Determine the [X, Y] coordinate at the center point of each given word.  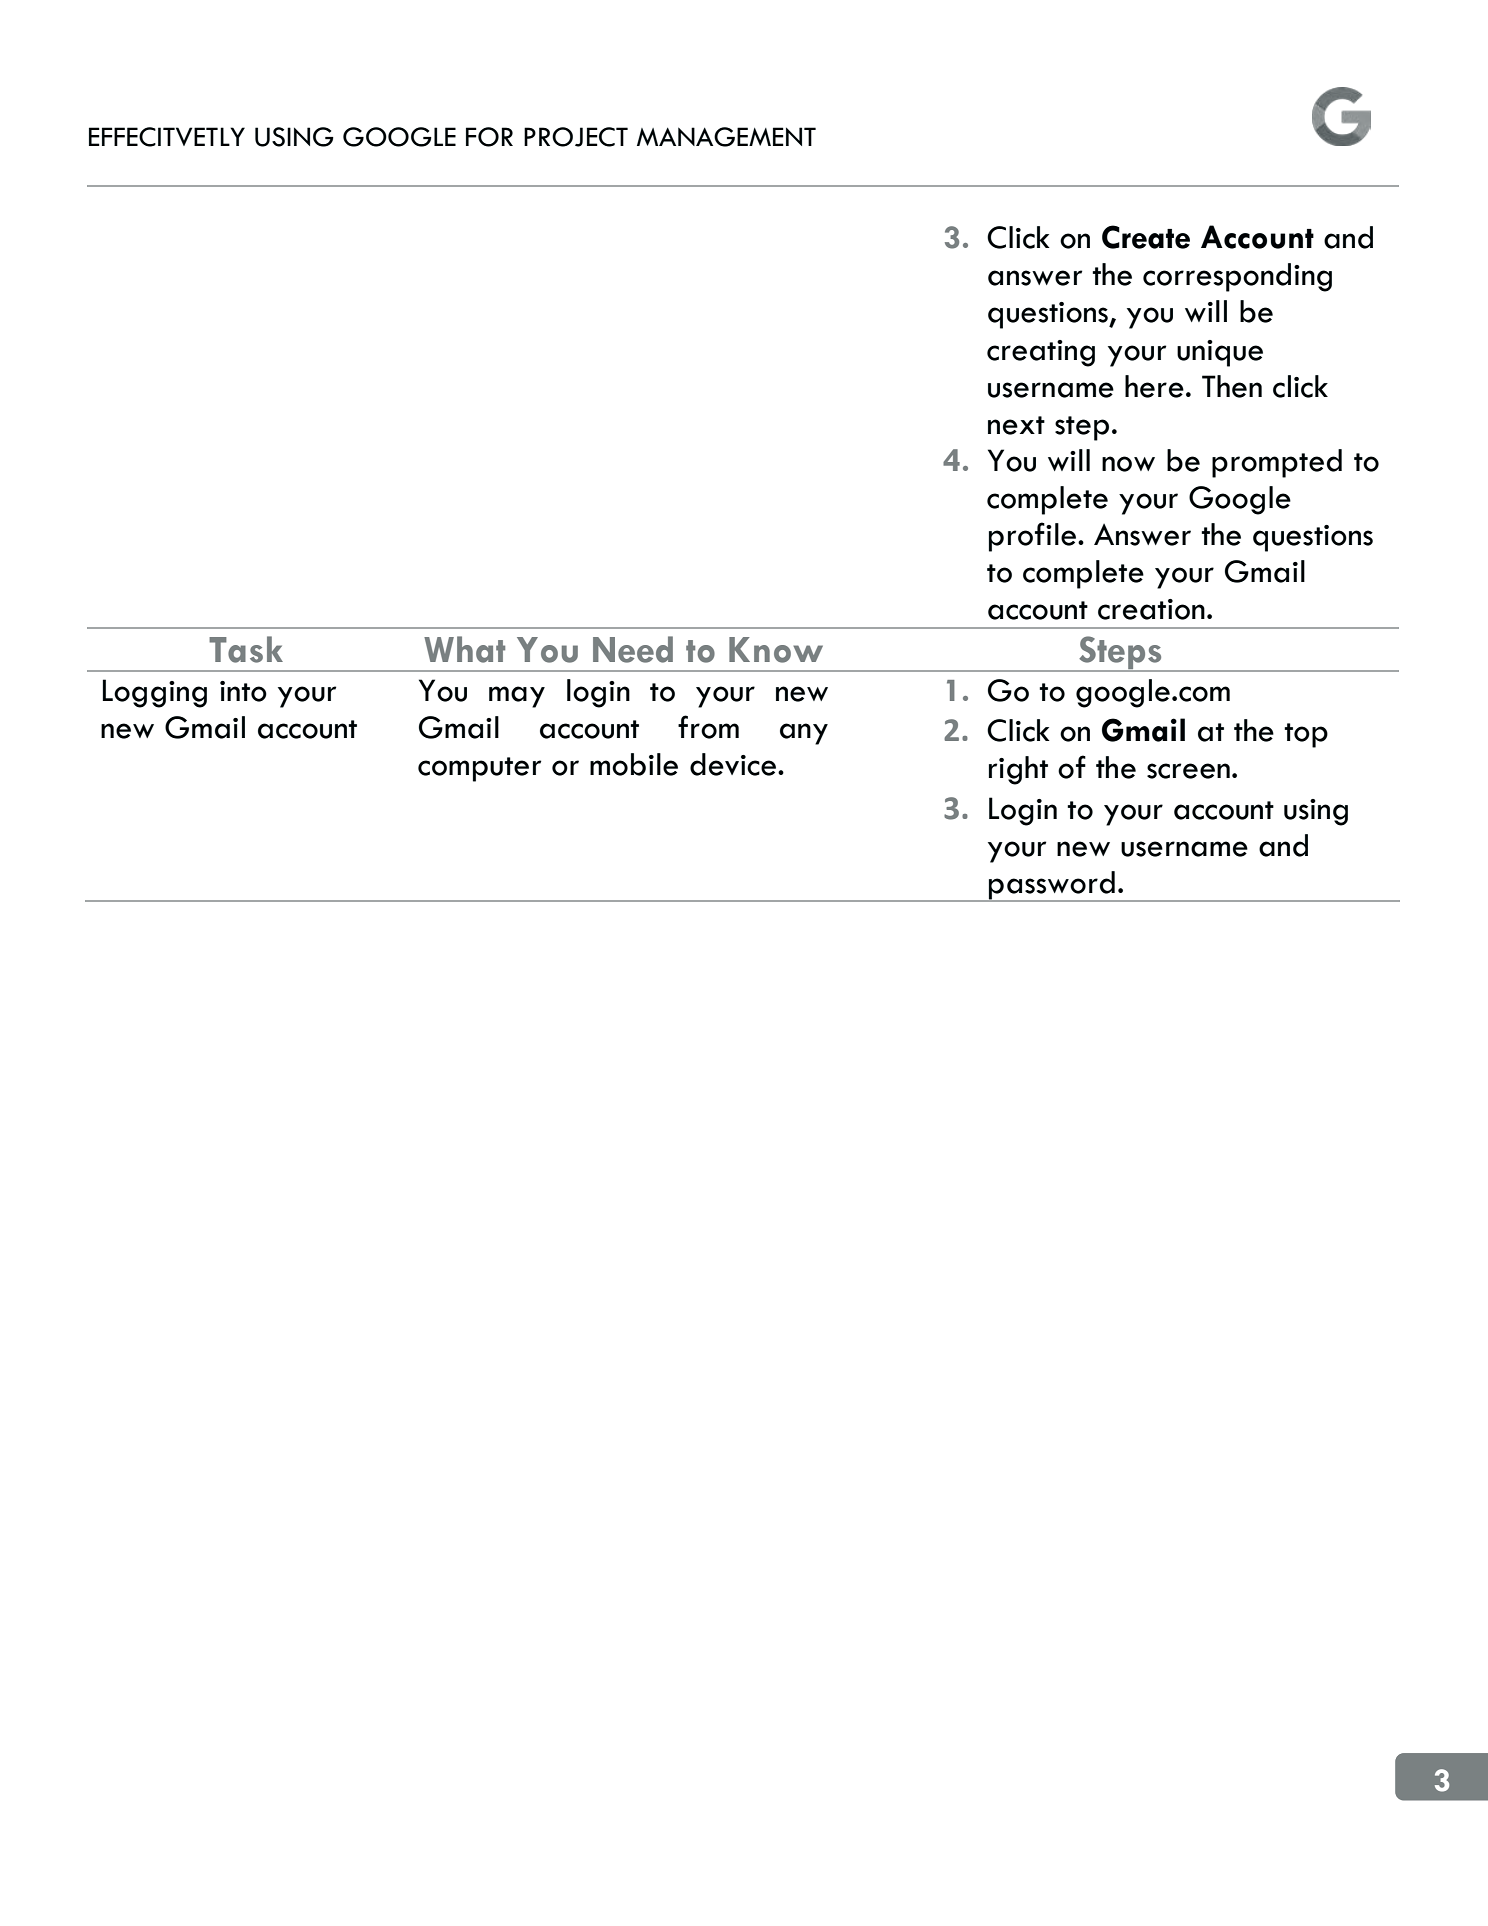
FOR [489, 137]
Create [1146, 237]
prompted [1277, 463]
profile [1034, 537]
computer [479, 769]
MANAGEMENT [726, 137]
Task [246, 649]
